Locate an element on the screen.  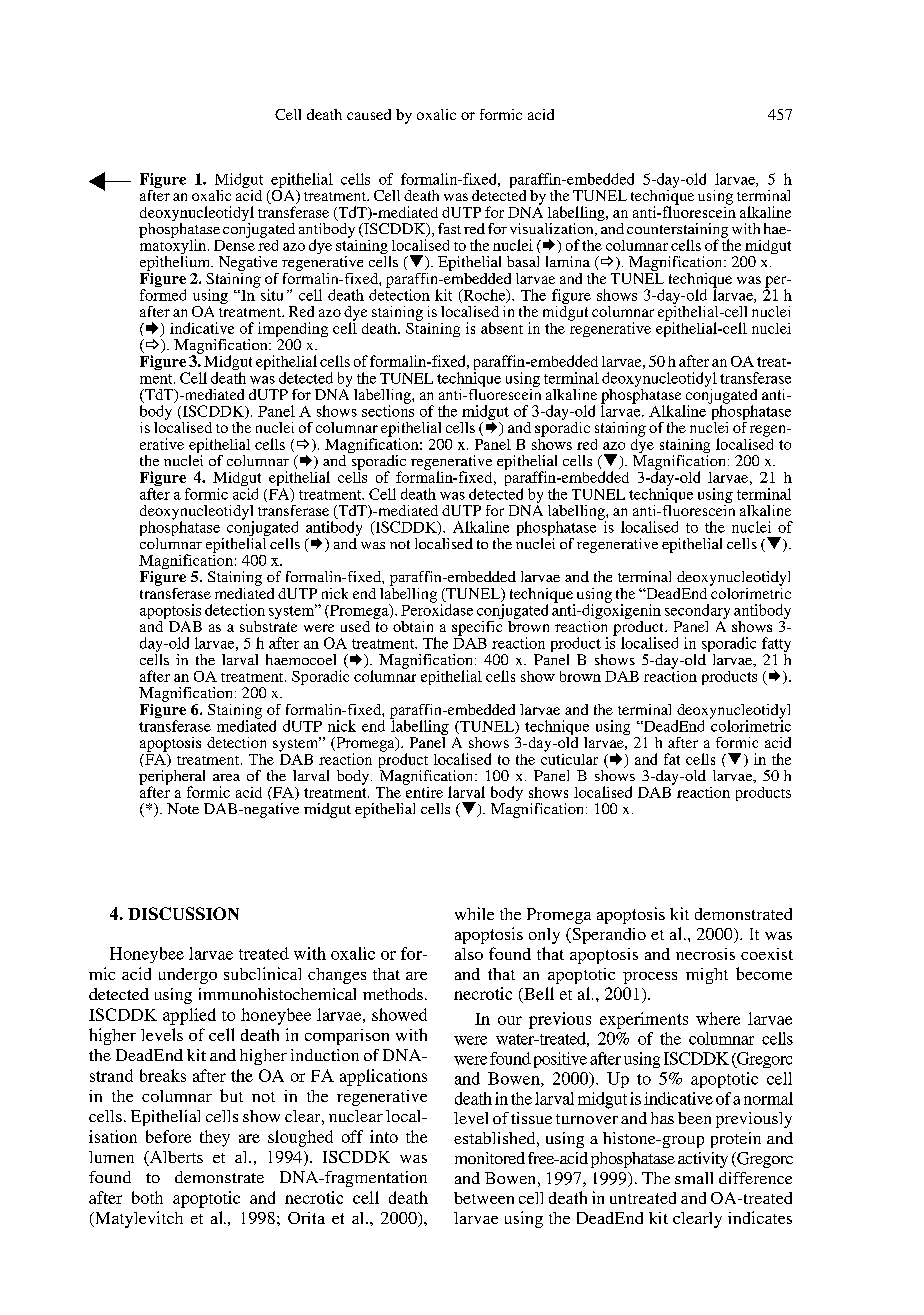
fatty is located at coordinates (776, 646).
